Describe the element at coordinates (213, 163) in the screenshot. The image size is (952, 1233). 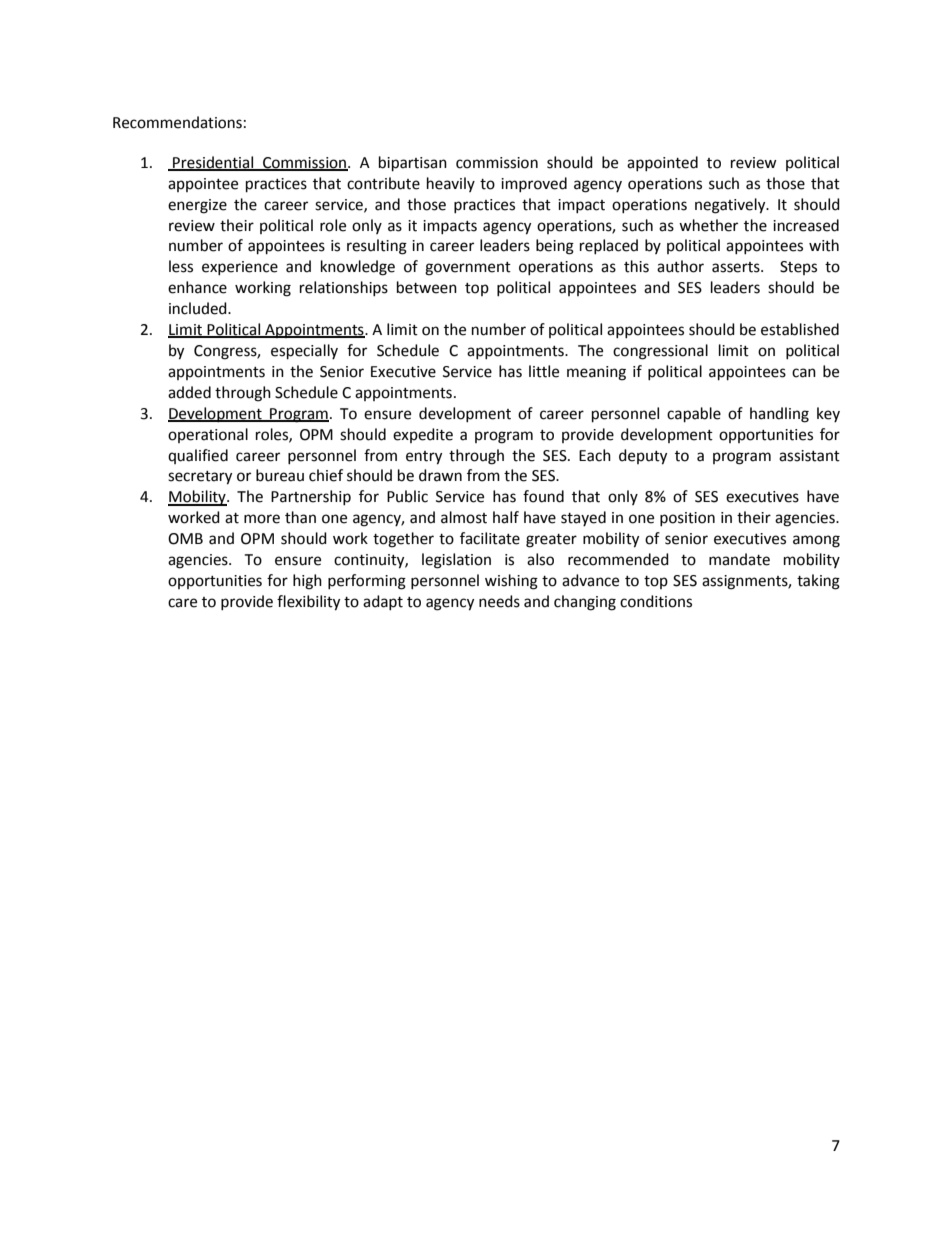
I see `Presidential` at that location.
